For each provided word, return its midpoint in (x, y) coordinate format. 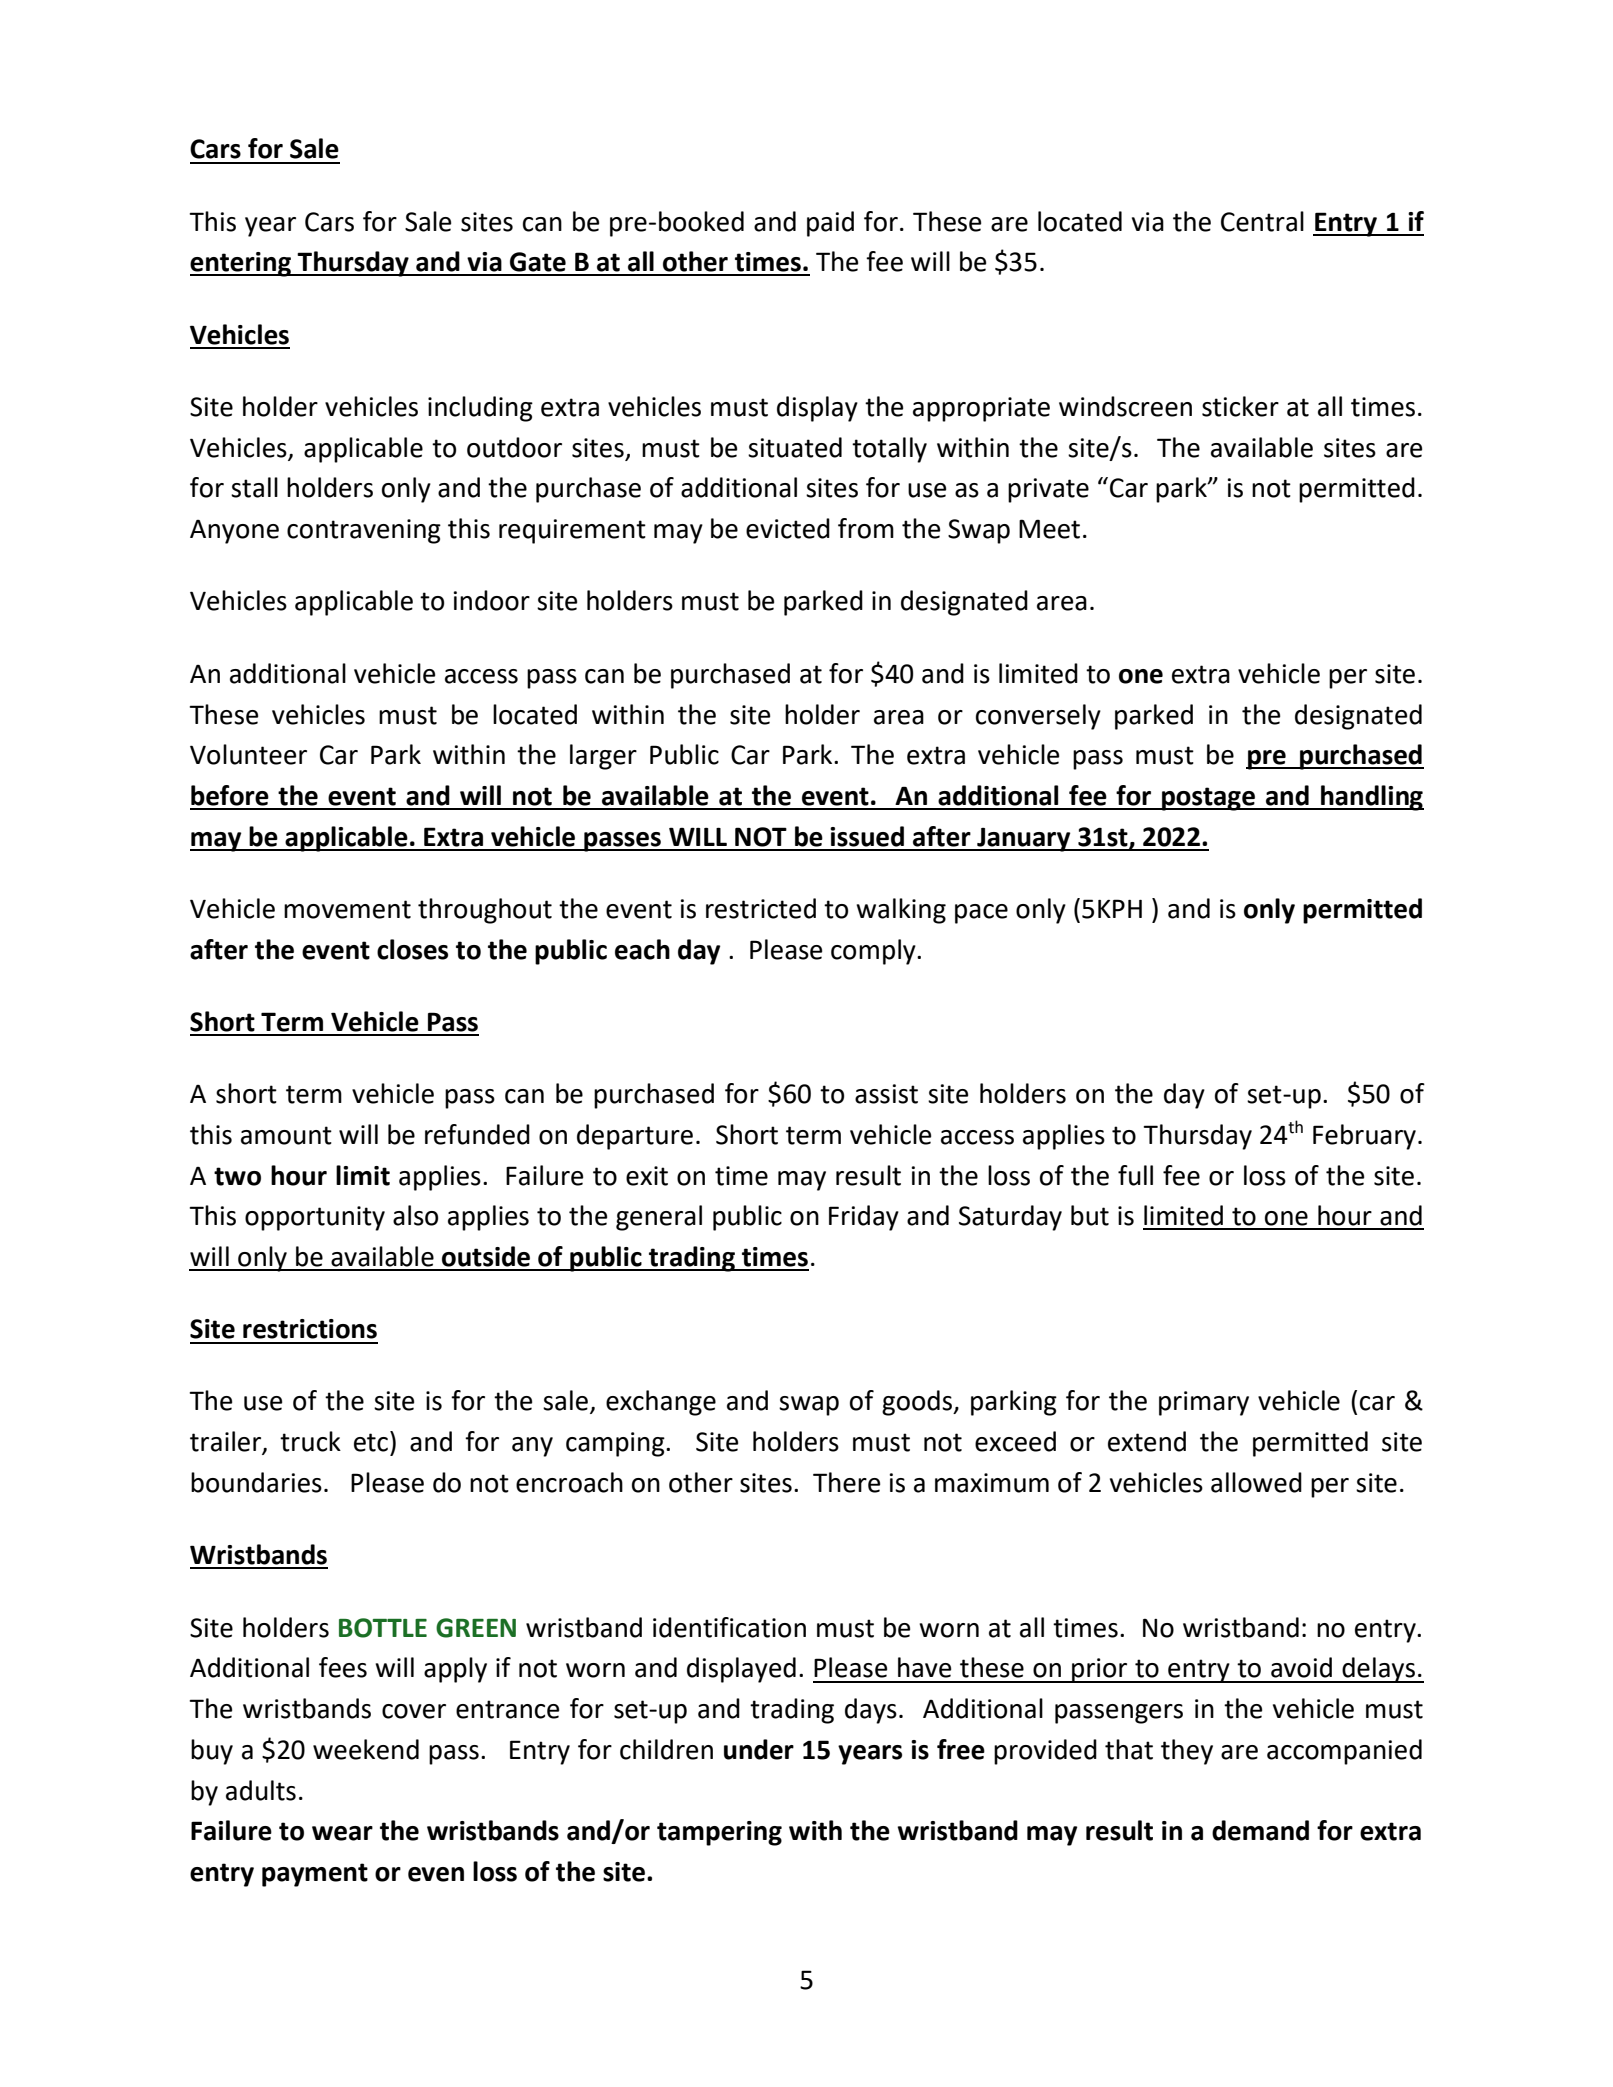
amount (286, 1135)
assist (886, 1094)
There (846, 1482)
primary (1204, 1403)
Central (1262, 221)
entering (241, 264)
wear (342, 1833)
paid (830, 224)
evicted (788, 528)
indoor (491, 600)
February (1364, 1137)
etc (372, 1442)
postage (1208, 799)
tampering (719, 1833)
